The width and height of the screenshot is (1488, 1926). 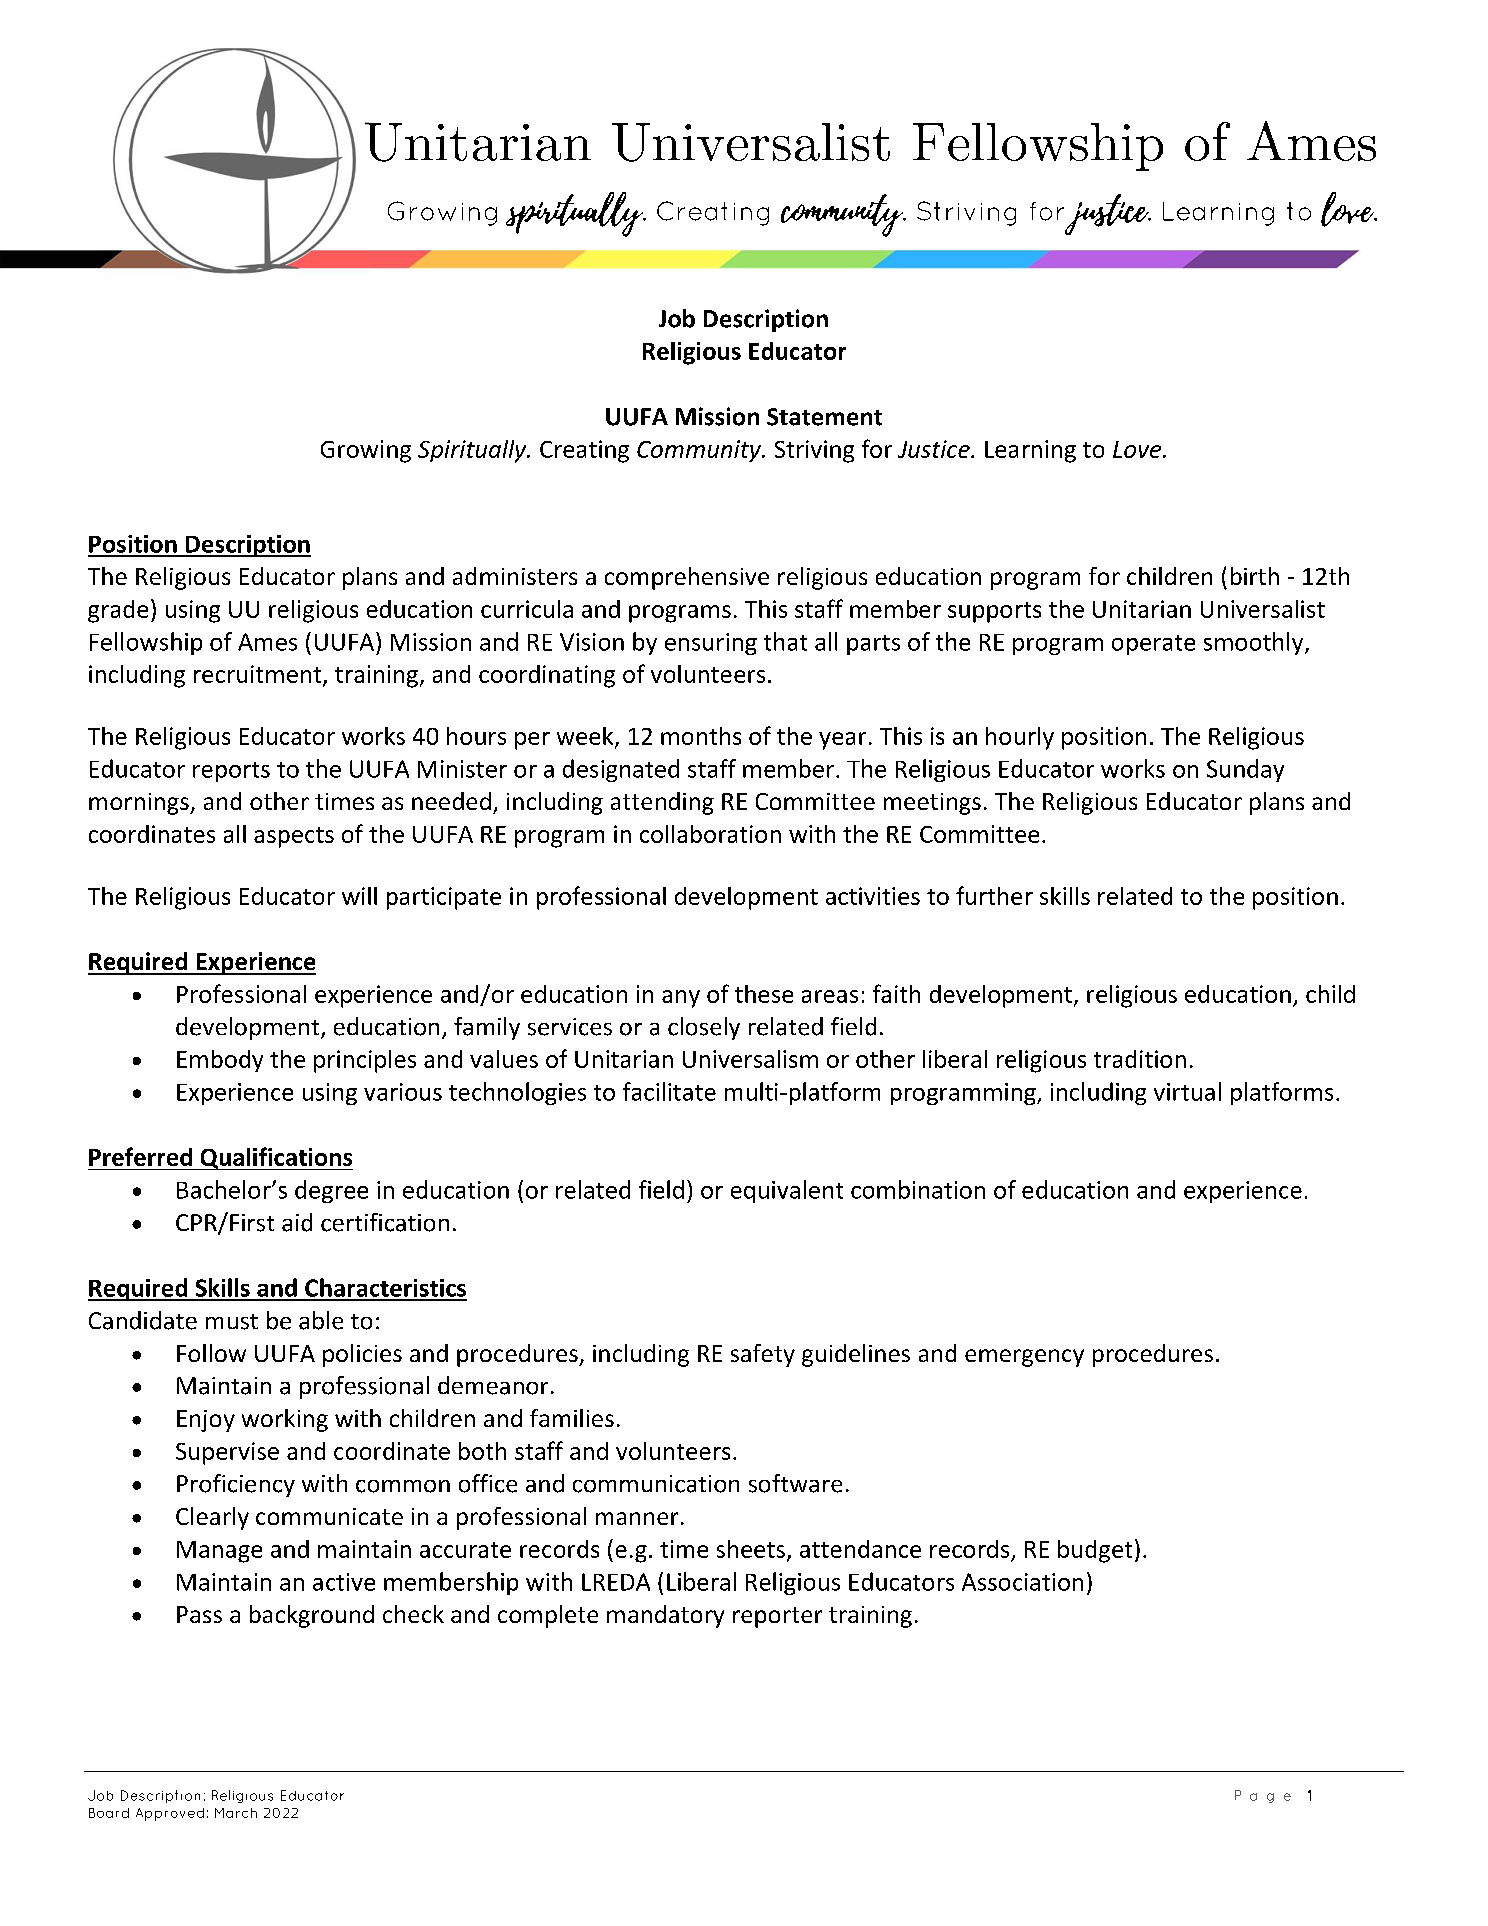 I want to click on March, so click(x=236, y=1813).
